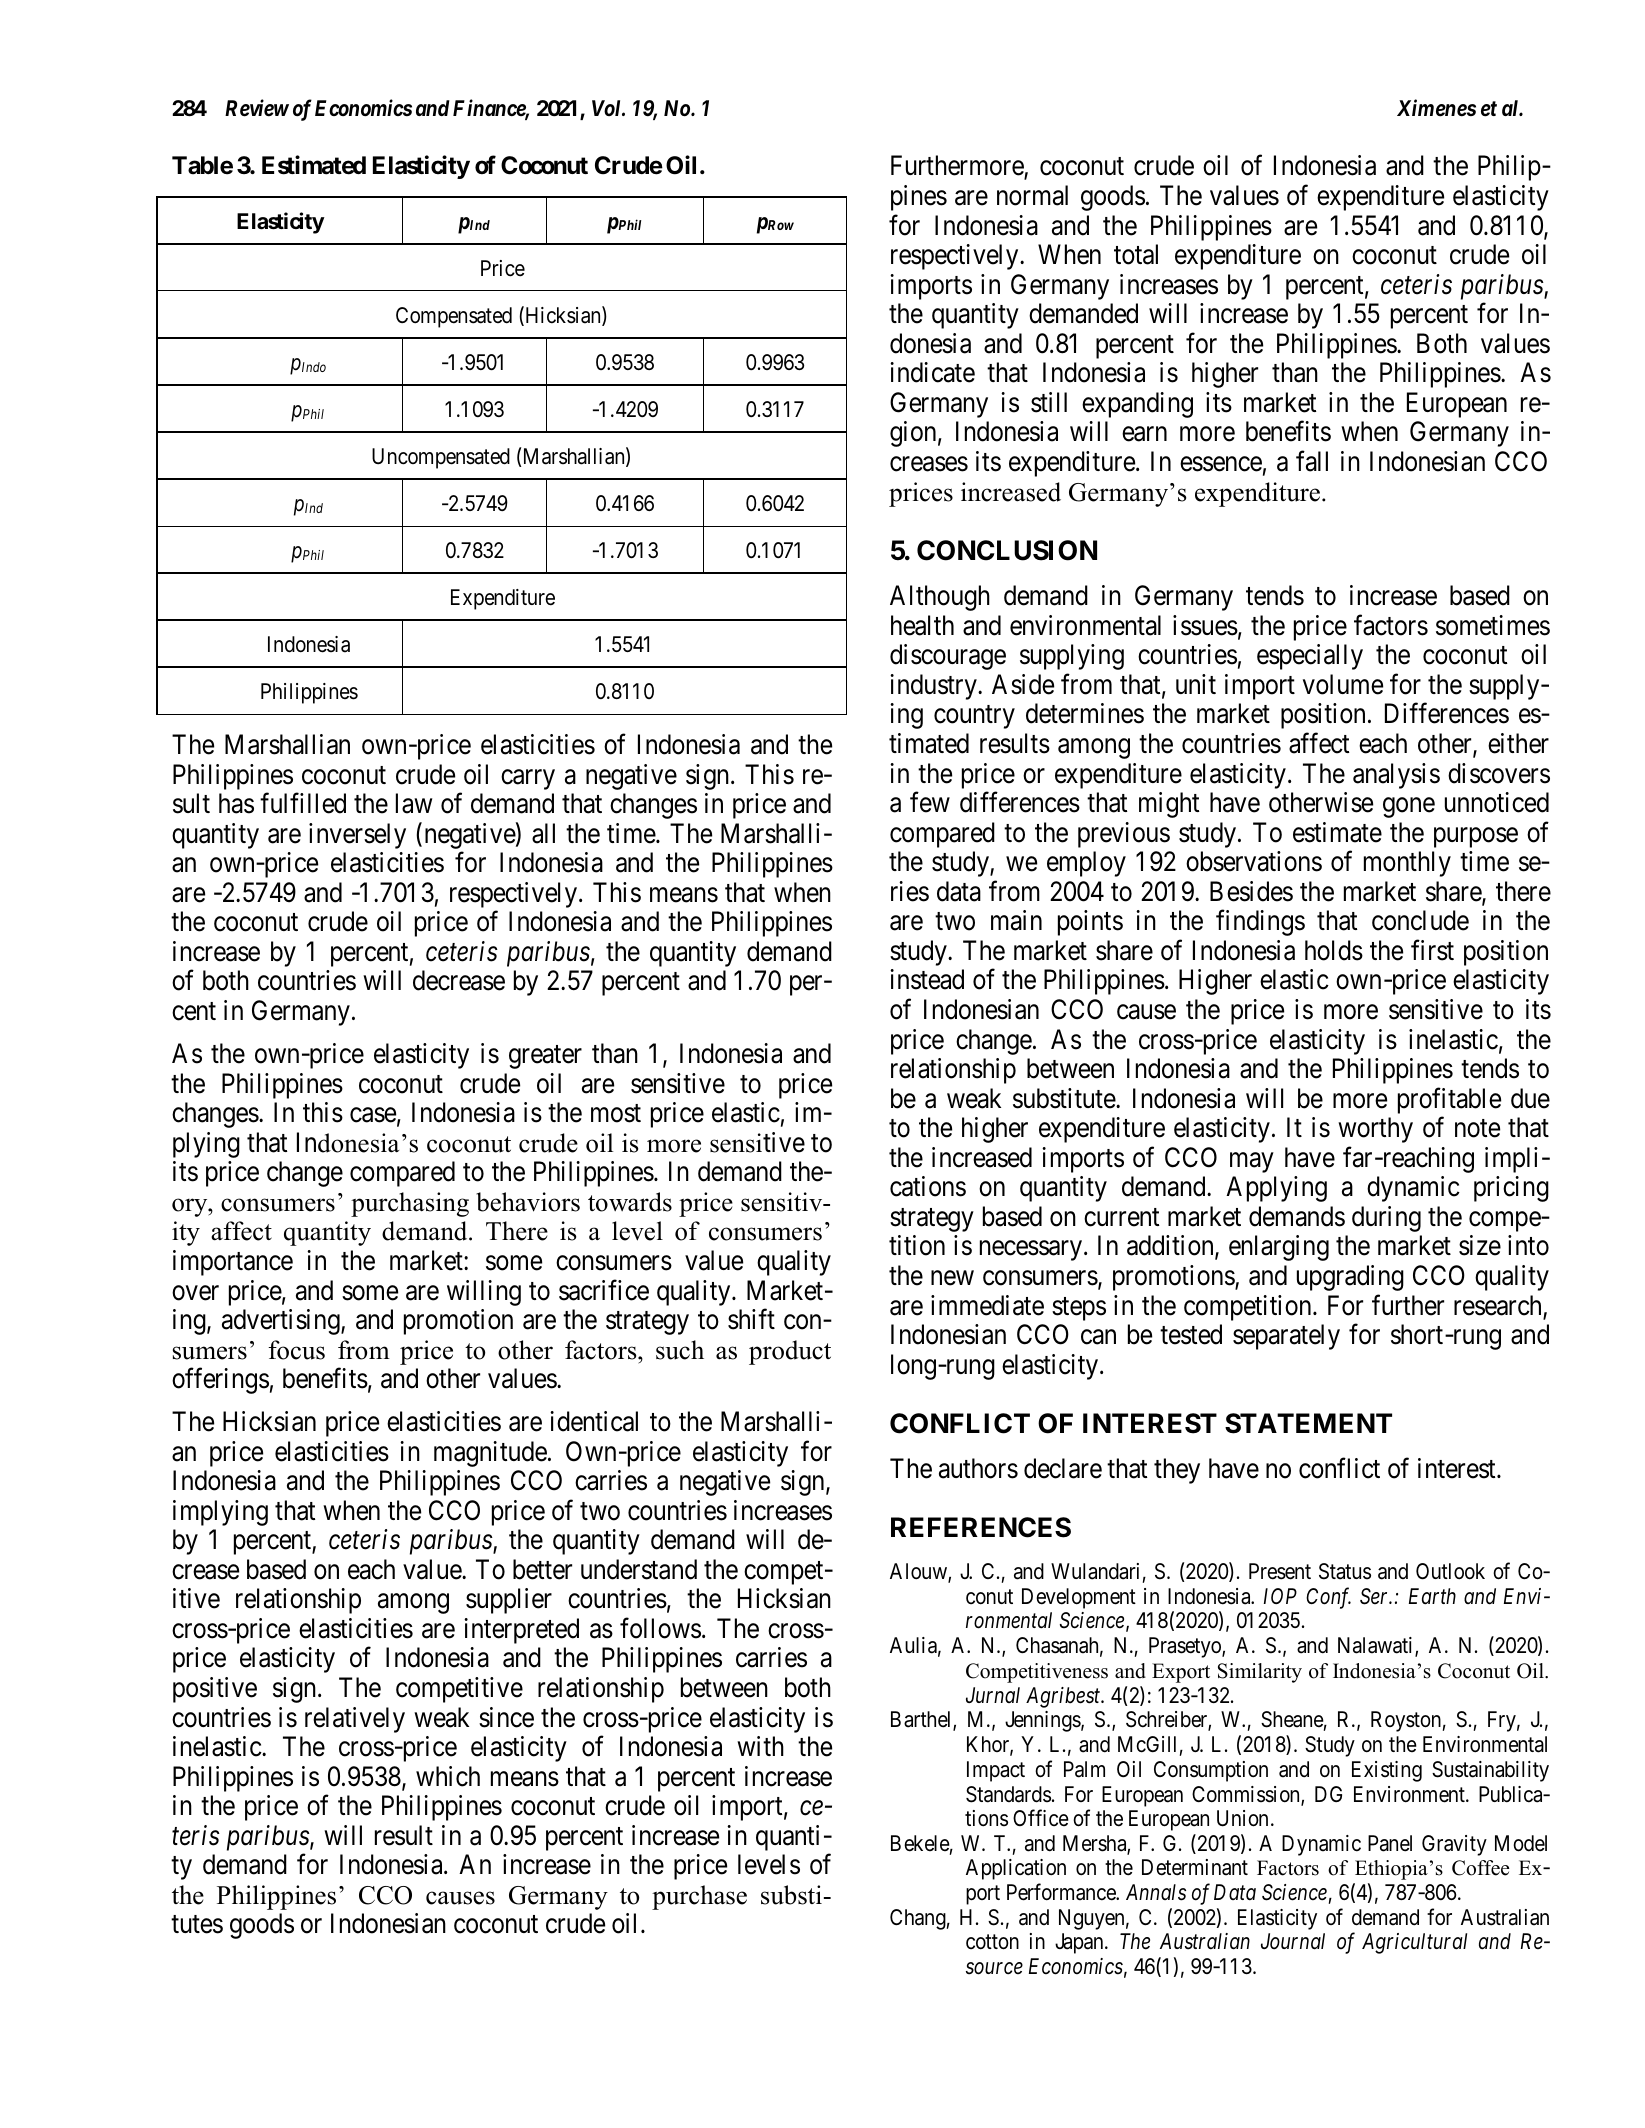  Describe the element at coordinates (448, 1776) in the screenshot. I see `which` at that location.
